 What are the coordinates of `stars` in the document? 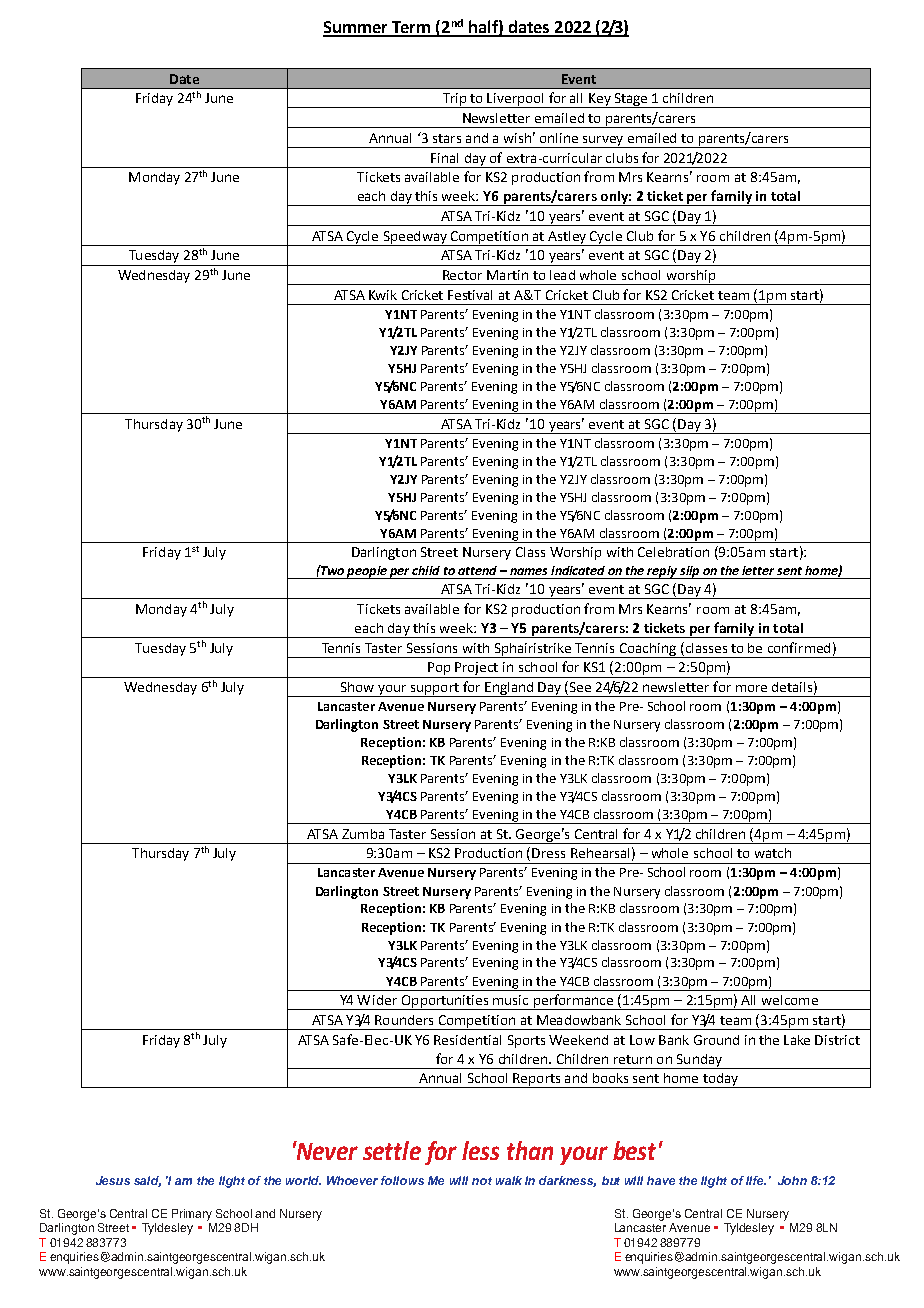 It's located at (447, 138).
